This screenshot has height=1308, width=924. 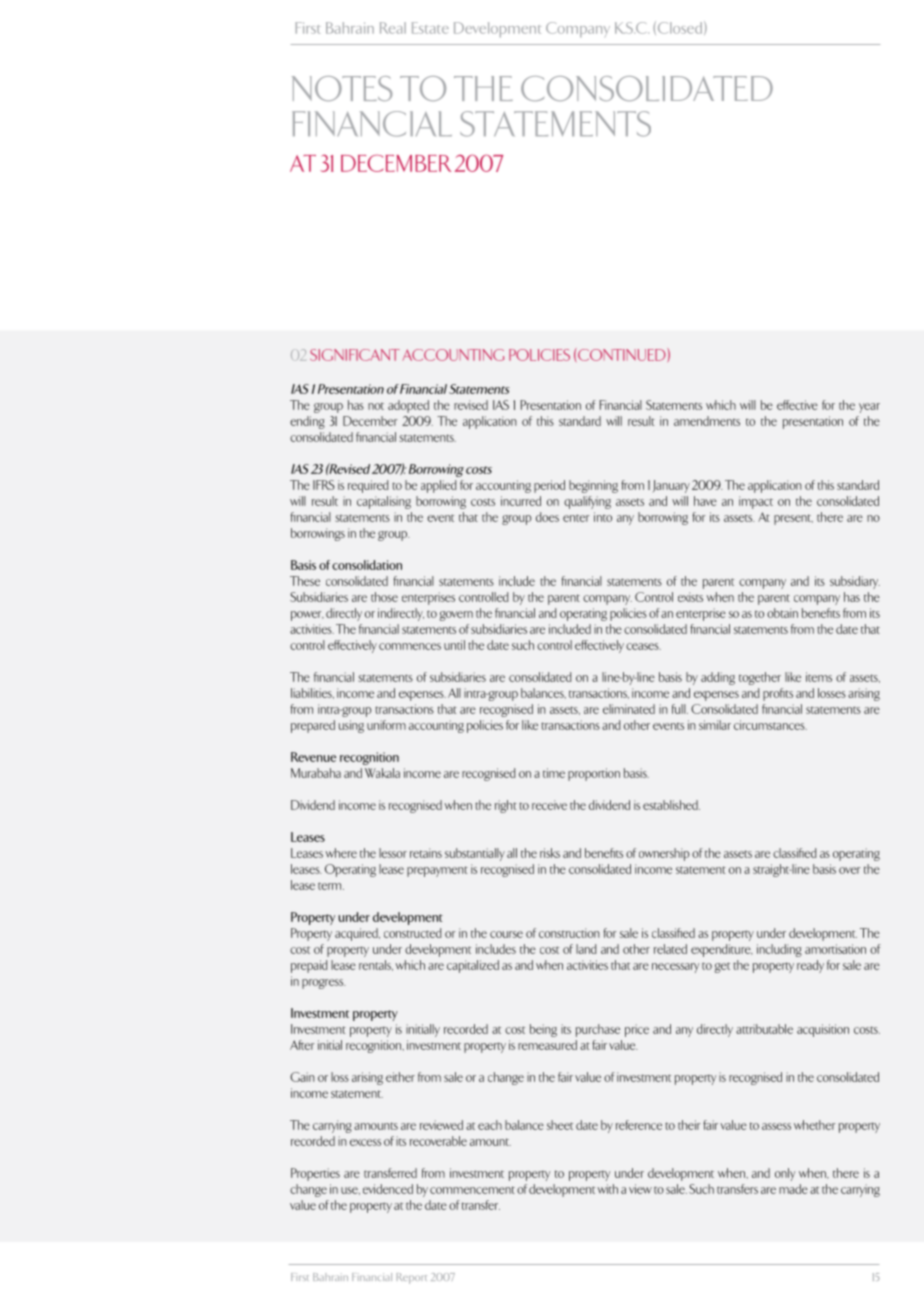 I want to click on continued, so click(x=622, y=355).
